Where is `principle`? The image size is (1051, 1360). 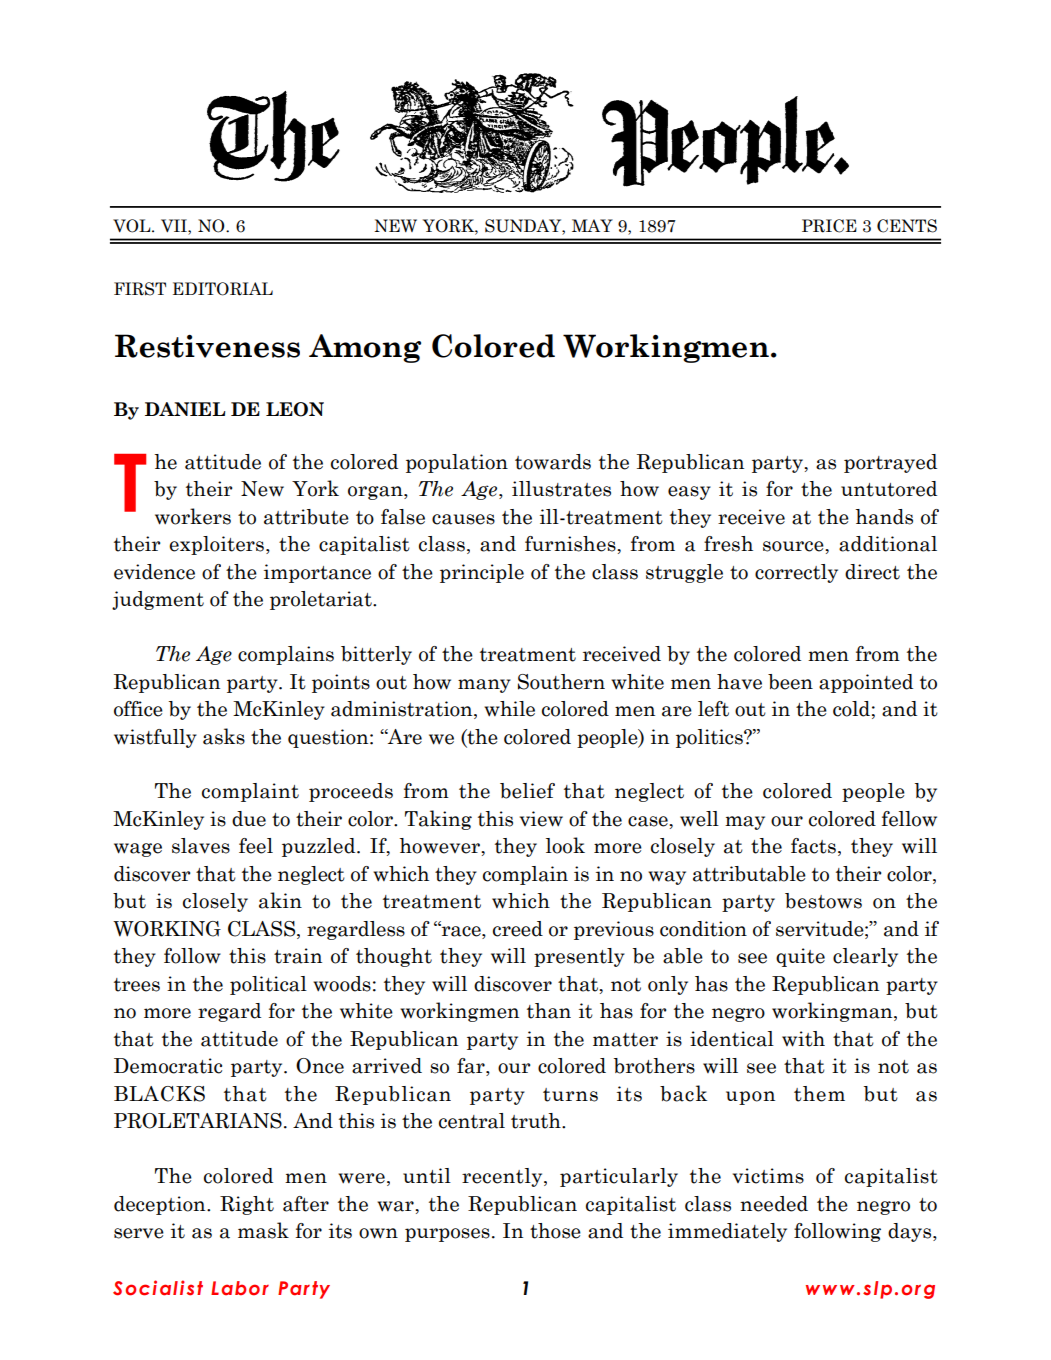
principle is located at coordinates (482, 573).
